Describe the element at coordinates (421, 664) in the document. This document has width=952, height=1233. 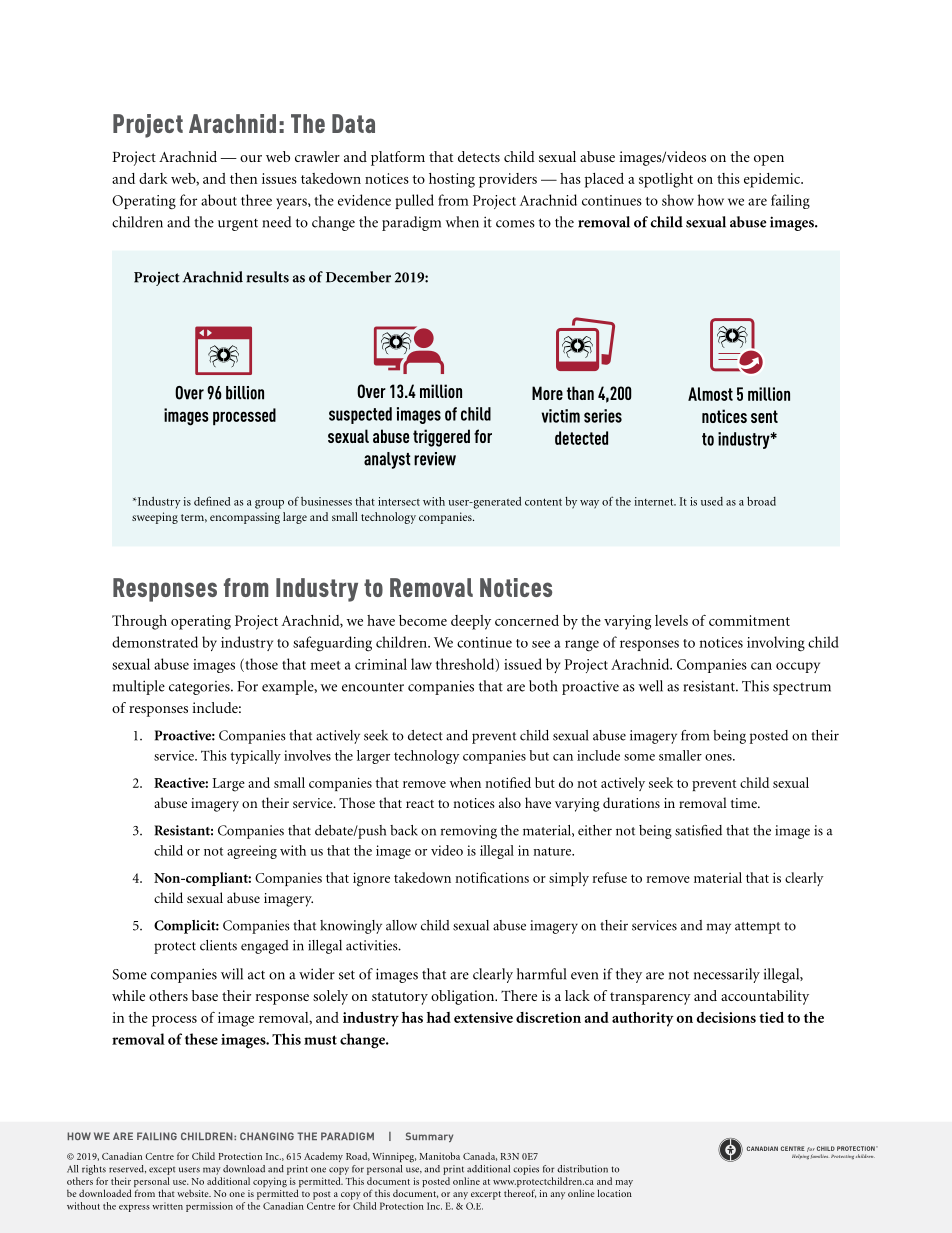
I see `law` at that location.
